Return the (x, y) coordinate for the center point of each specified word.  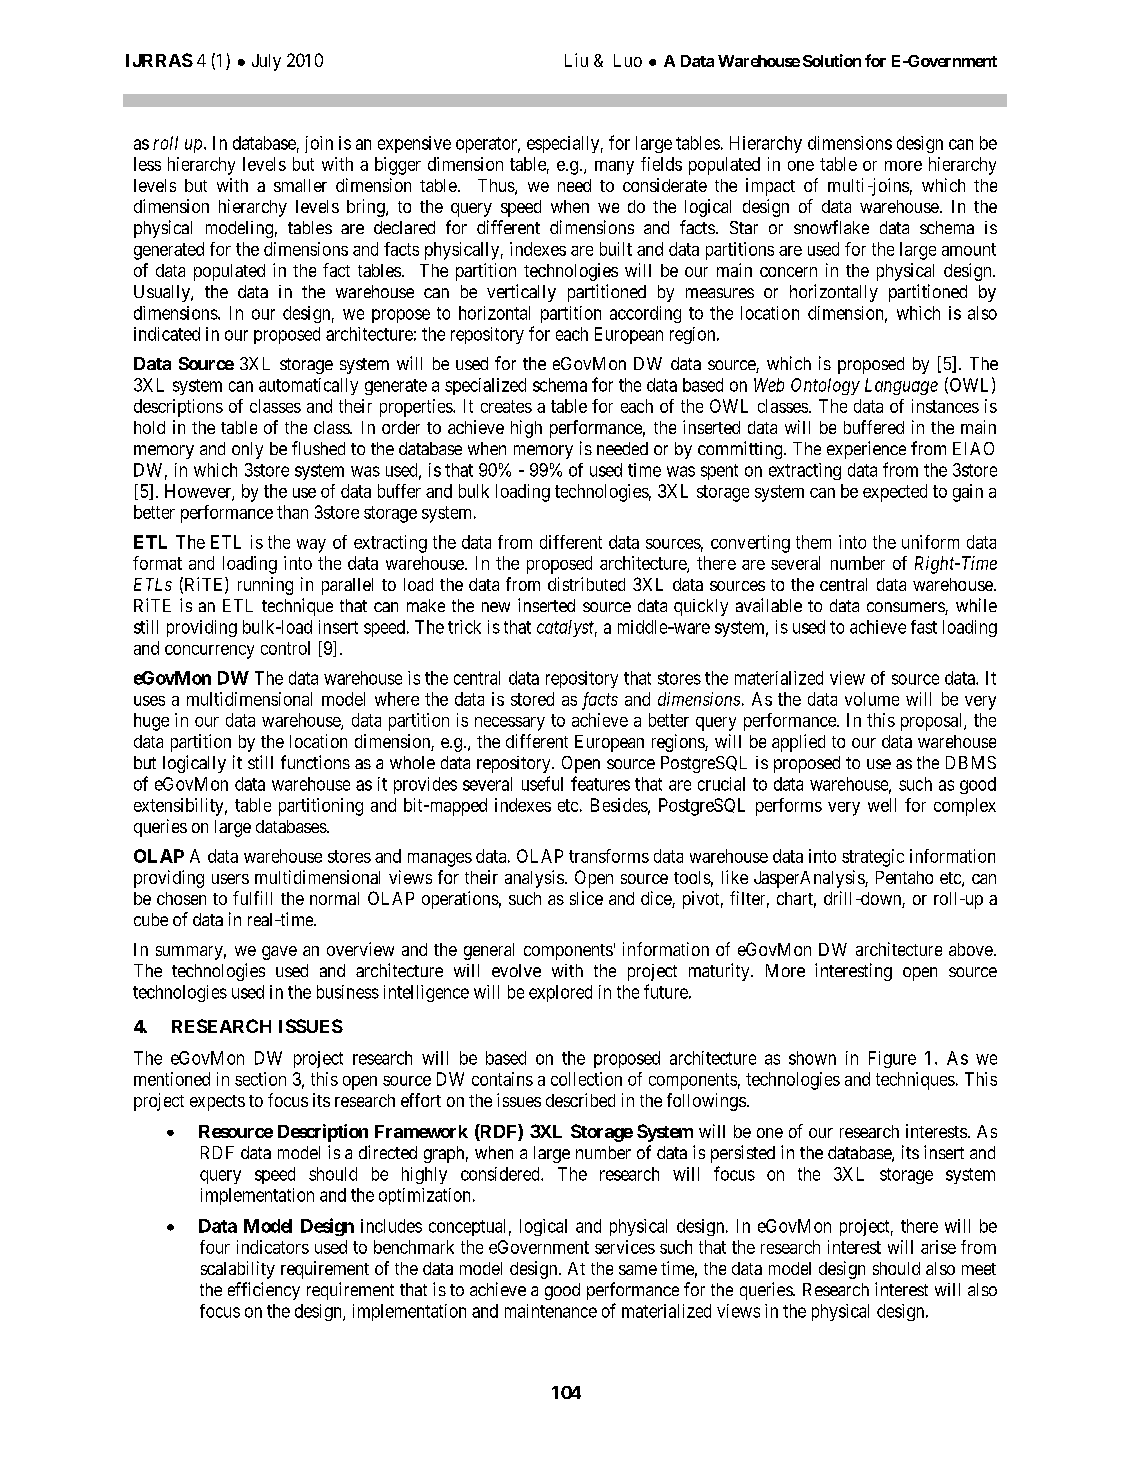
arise (938, 1247)
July (266, 62)
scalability (238, 1270)
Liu (576, 60)
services (625, 1247)
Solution (832, 60)
